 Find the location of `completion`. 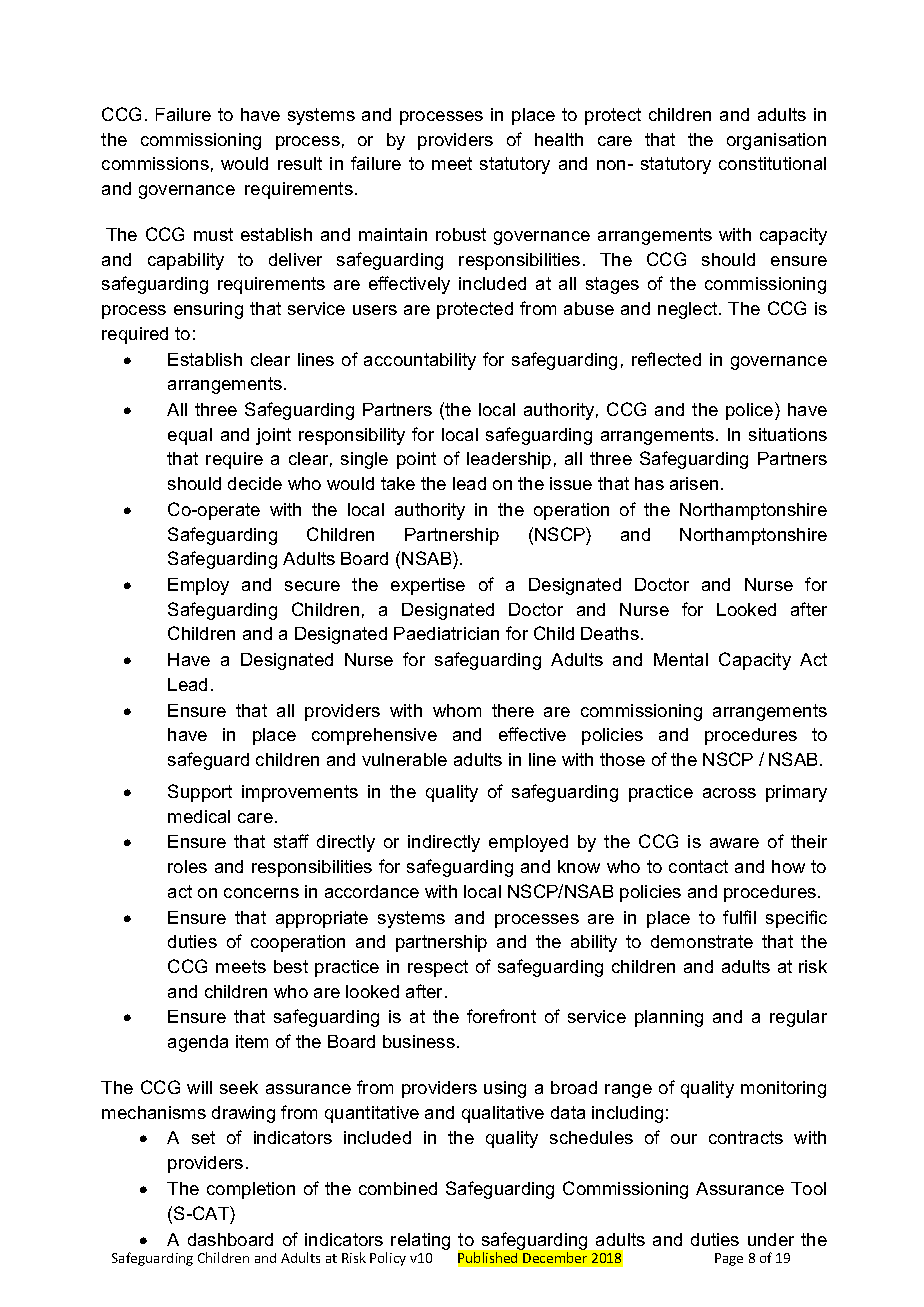

completion is located at coordinates (251, 1190).
